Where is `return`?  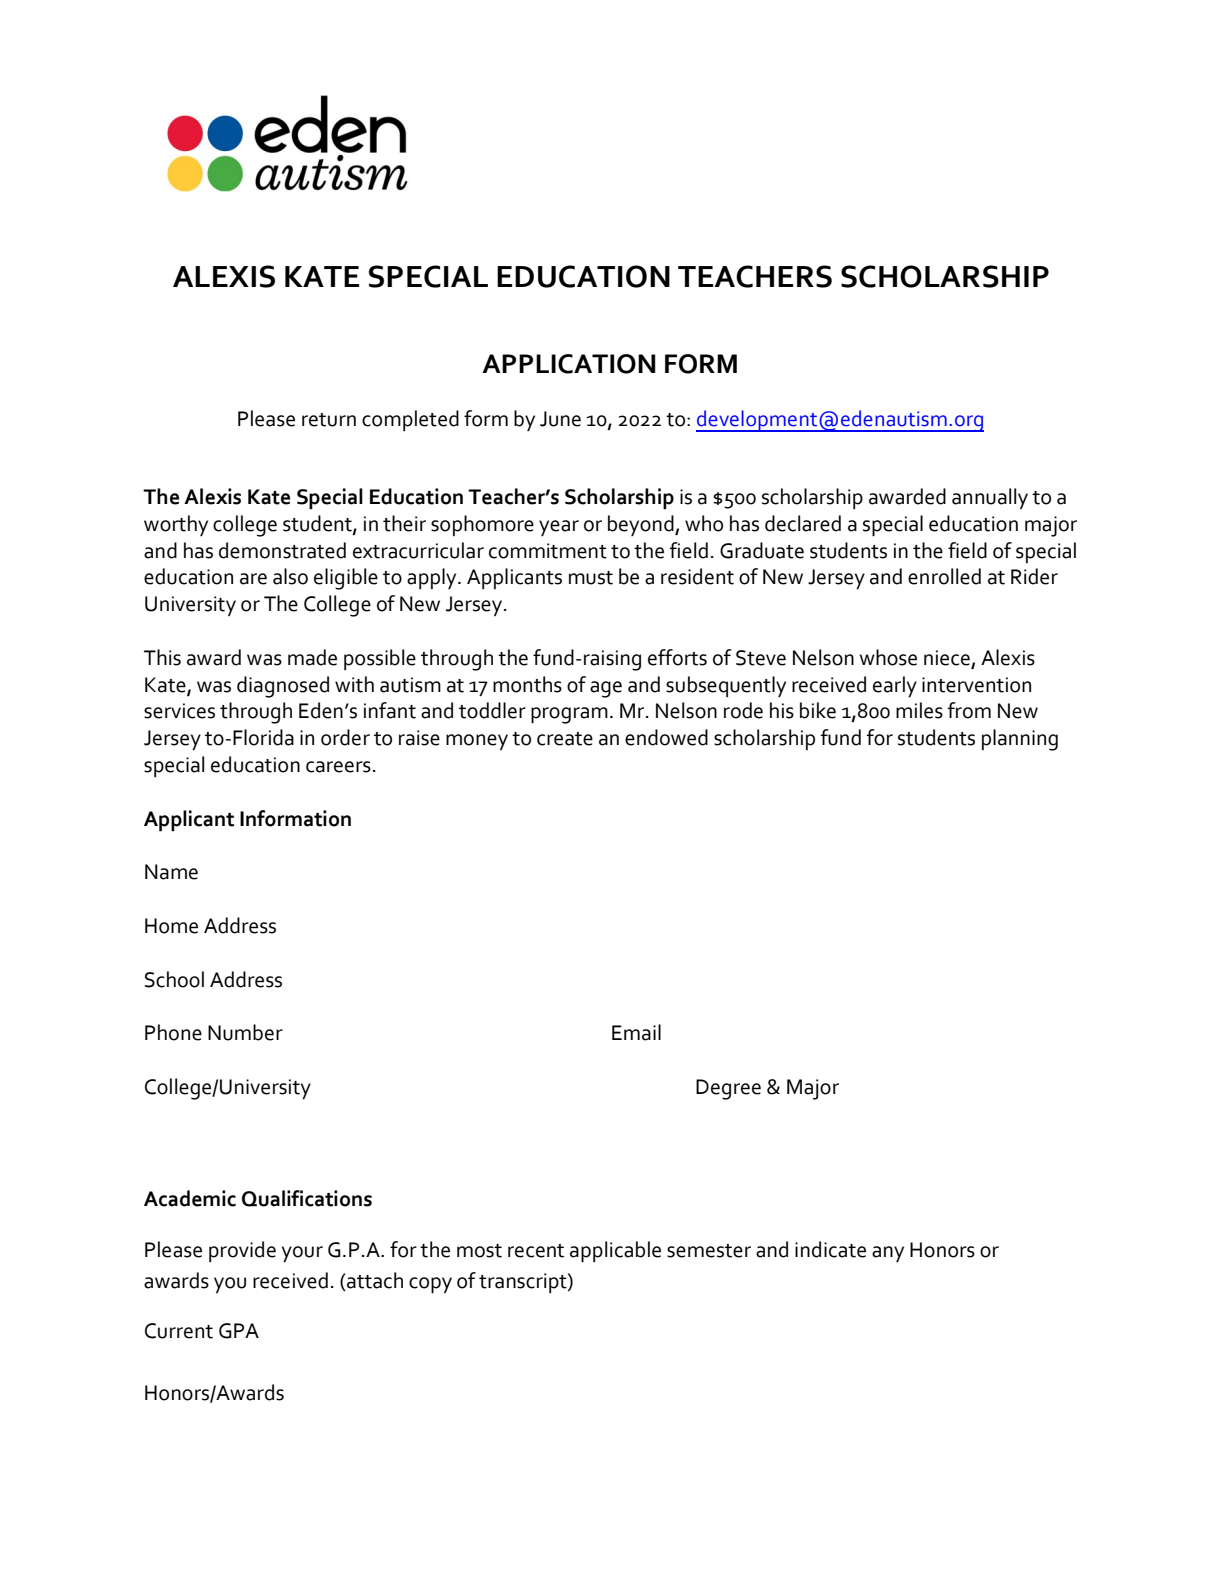
return is located at coordinates (329, 420).
